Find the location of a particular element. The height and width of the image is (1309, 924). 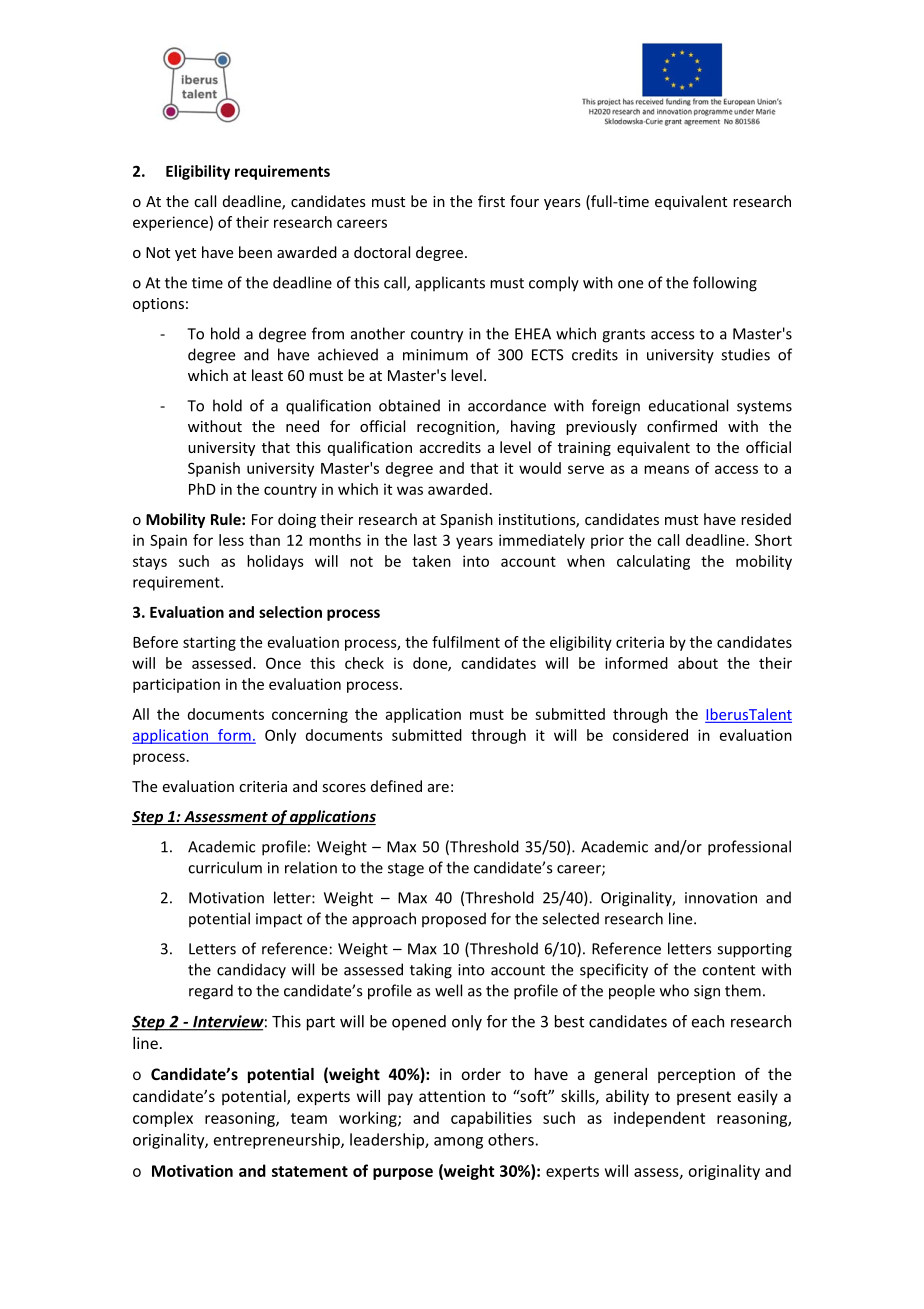

fulfilment is located at coordinates (466, 642).
